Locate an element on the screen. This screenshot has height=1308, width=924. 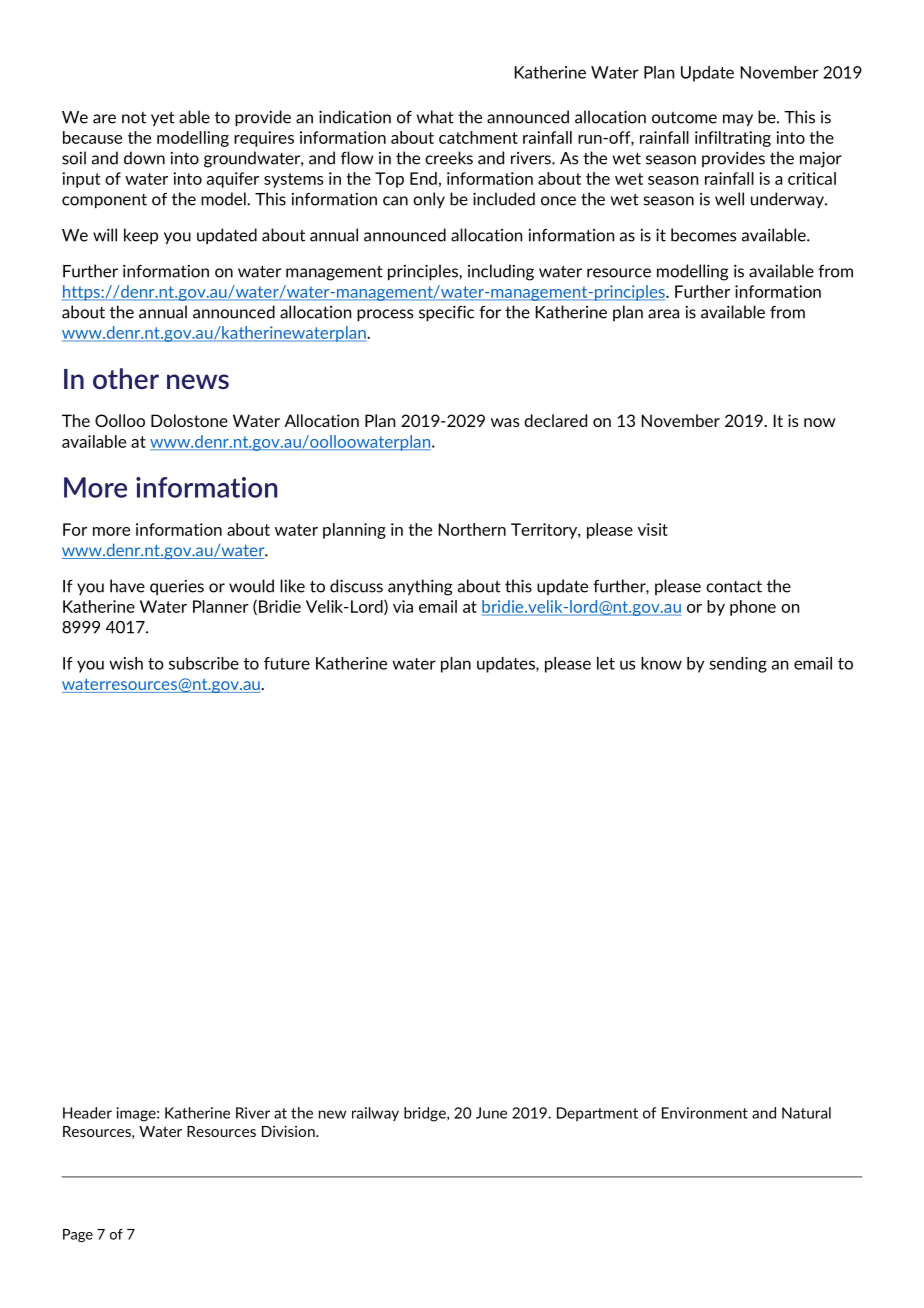
creeks is located at coordinates (449, 158).
